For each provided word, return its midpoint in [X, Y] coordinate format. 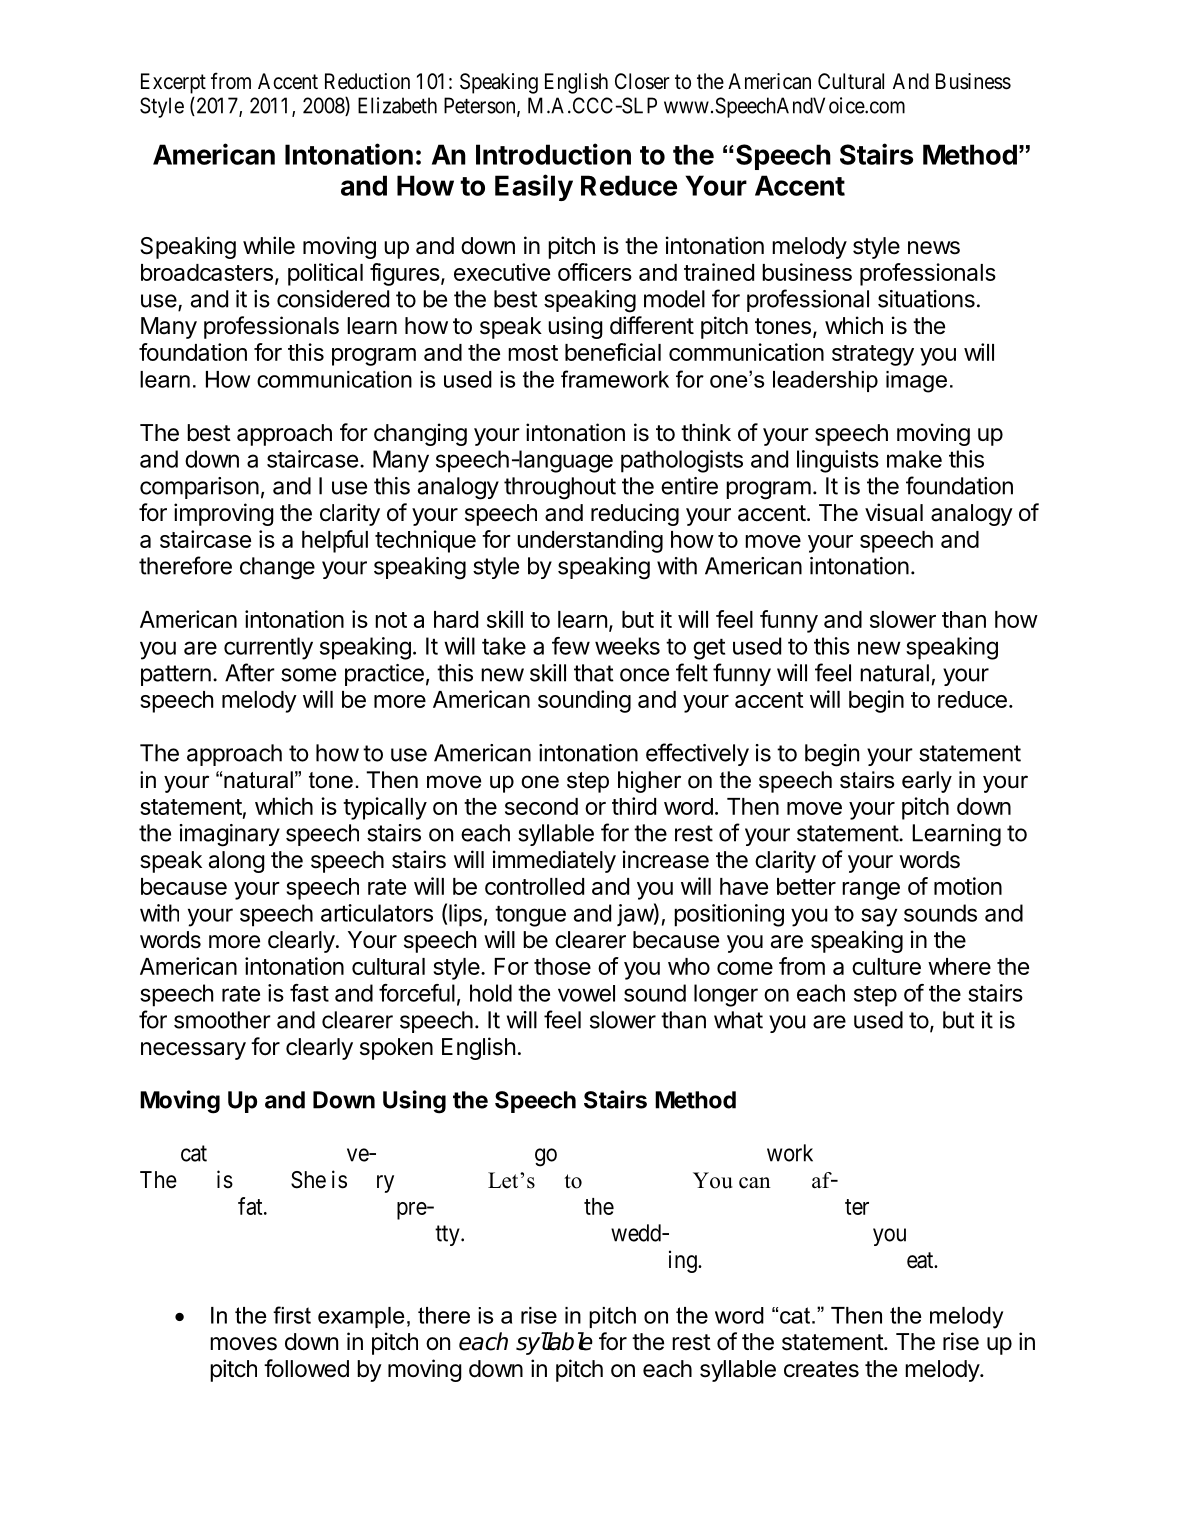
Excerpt [173, 83]
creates [821, 1369]
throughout [560, 488]
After [250, 672]
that [594, 673]
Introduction [553, 154]
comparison [199, 488]
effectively [697, 754]
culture [886, 966]
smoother [222, 1020]
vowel [586, 993]
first [292, 1315]
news [934, 248]
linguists [838, 461]
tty [448, 1235]
